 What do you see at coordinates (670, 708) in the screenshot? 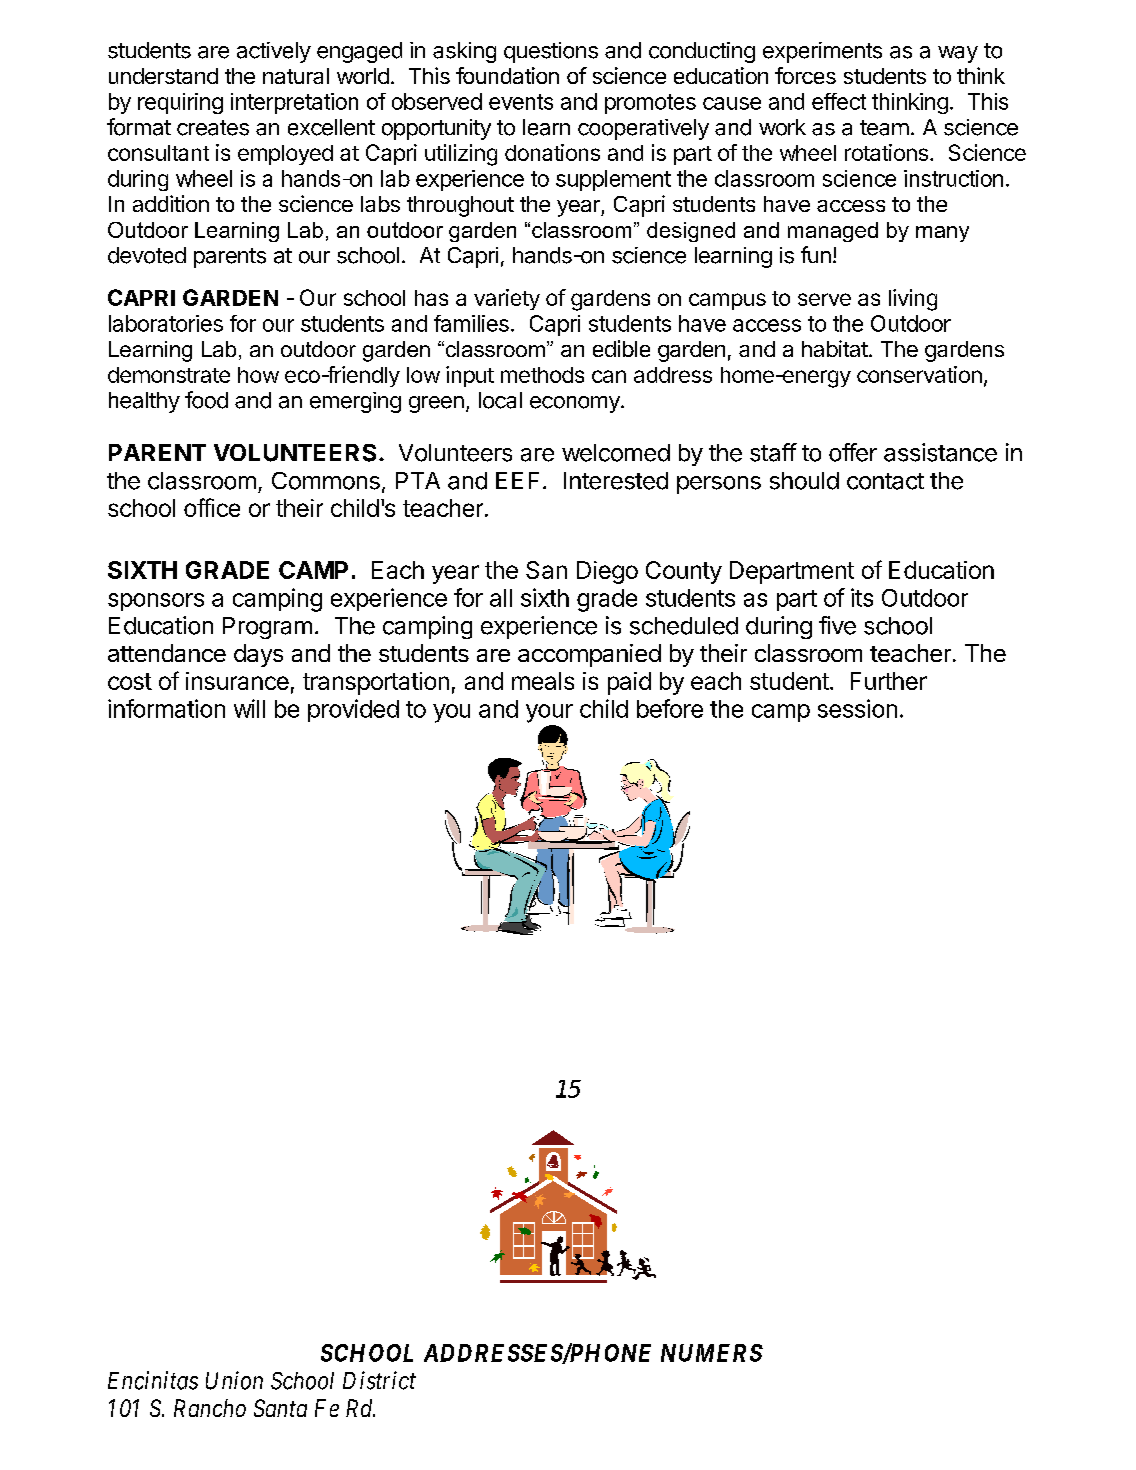
I see `before` at bounding box center [670, 708].
